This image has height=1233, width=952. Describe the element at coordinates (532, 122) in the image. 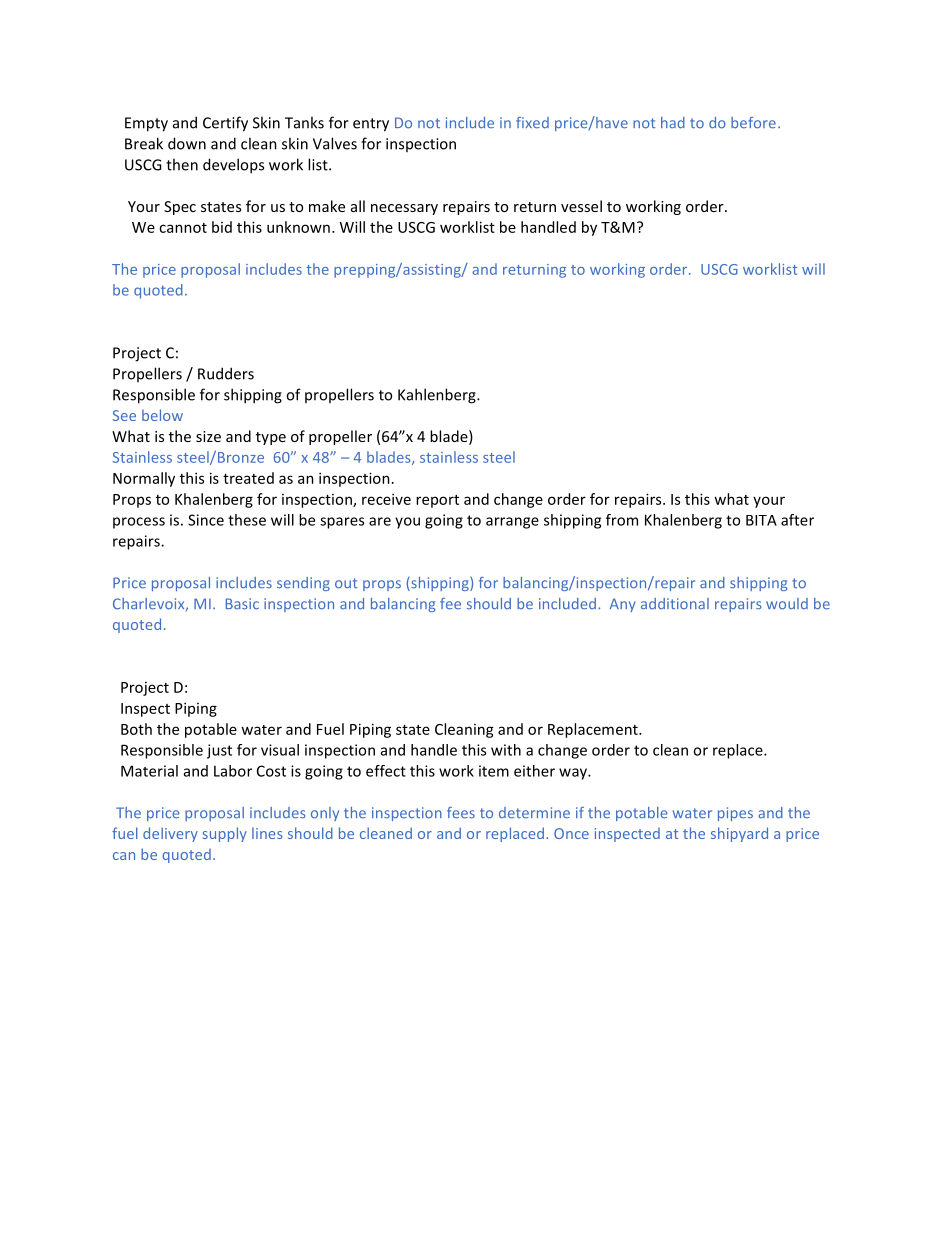

I see `fixed` at that location.
